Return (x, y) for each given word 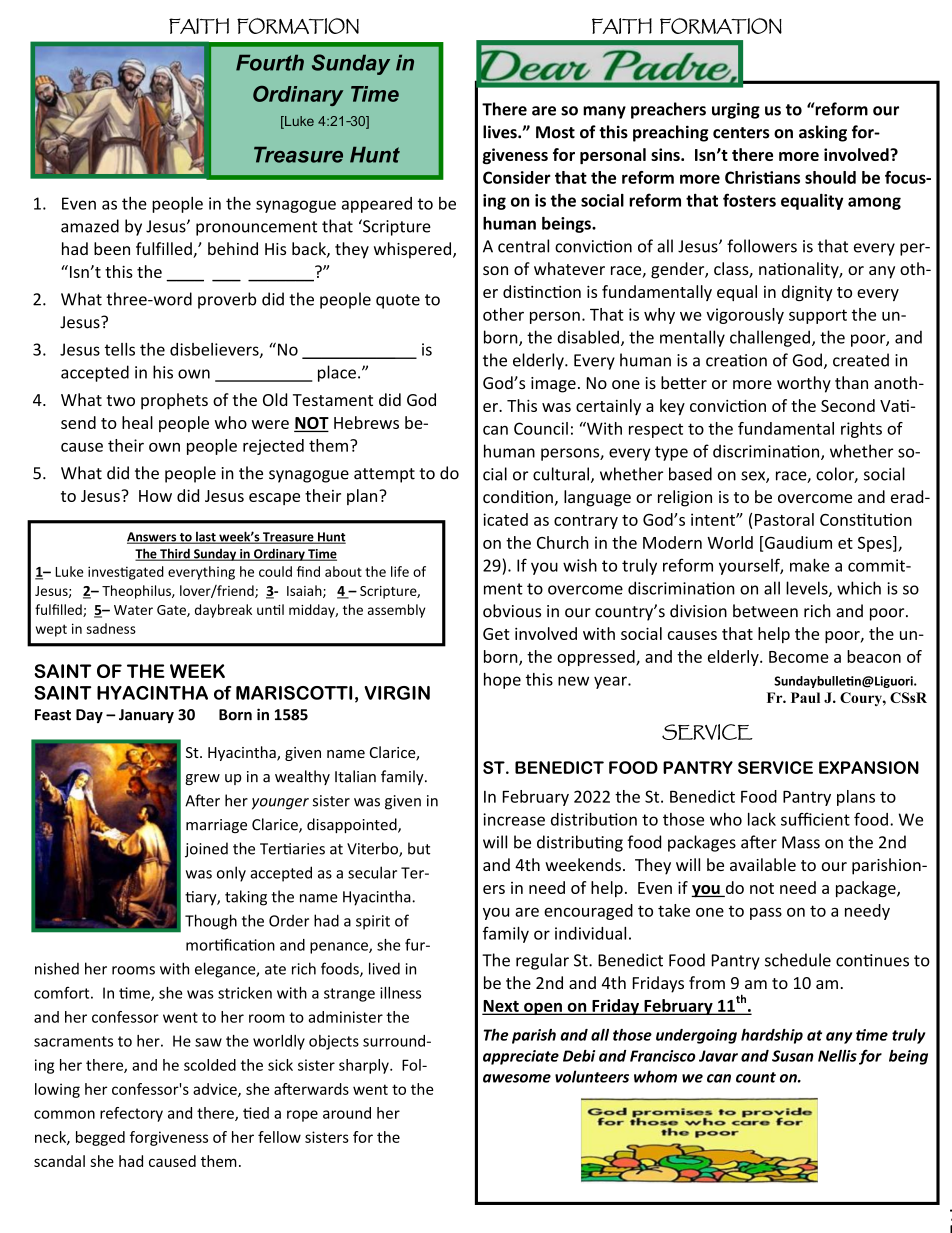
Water (133, 610)
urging (736, 111)
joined (206, 850)
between (765, 611)
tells (120, 349)
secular (372, 872)
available (763, 864)
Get (496, 634)
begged (100, 1138)
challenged (770, 338)
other (503, 314)
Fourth (270, 63)
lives (501, 132)
